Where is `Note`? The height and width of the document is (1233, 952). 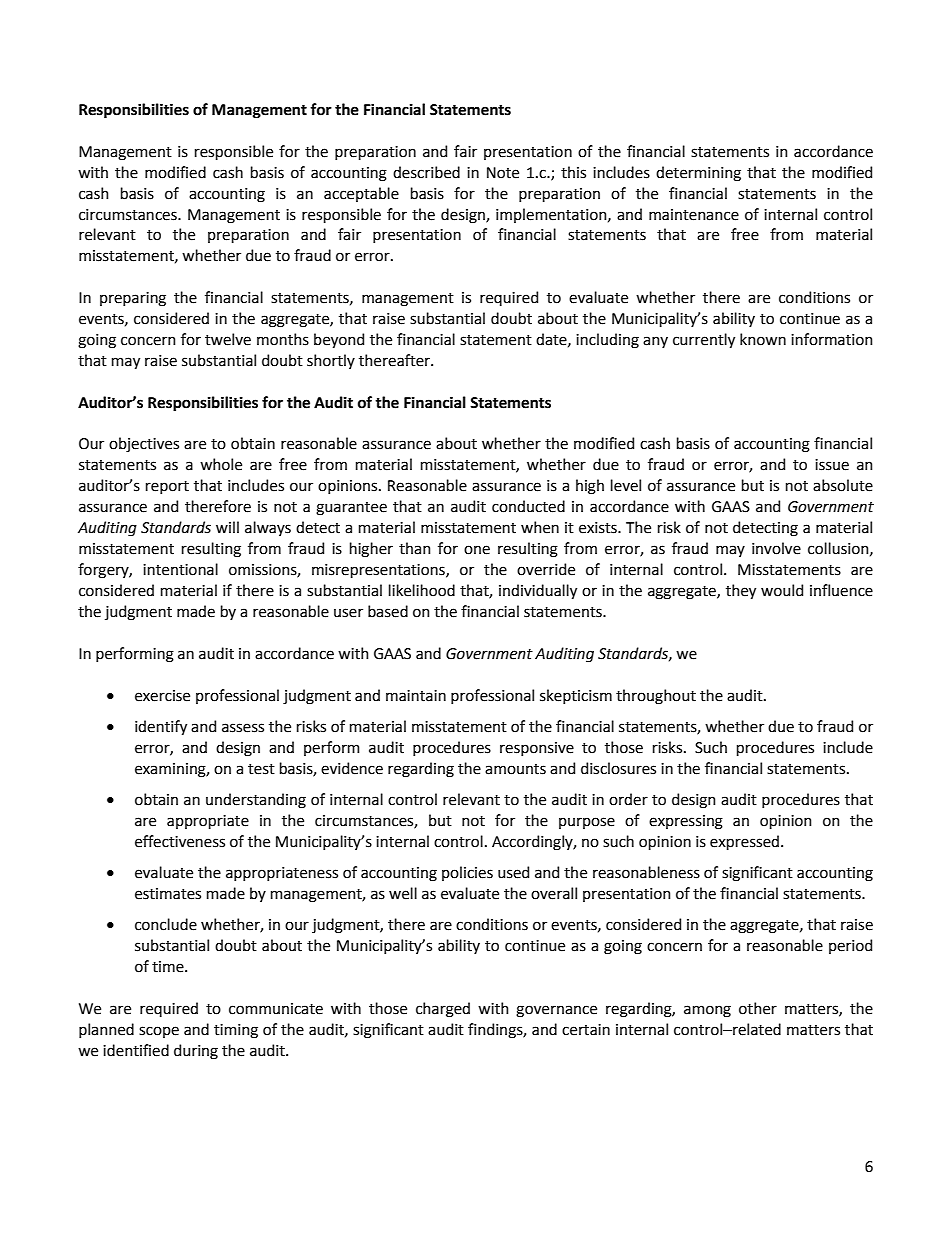
Note is located at coordinates (503, 173).
